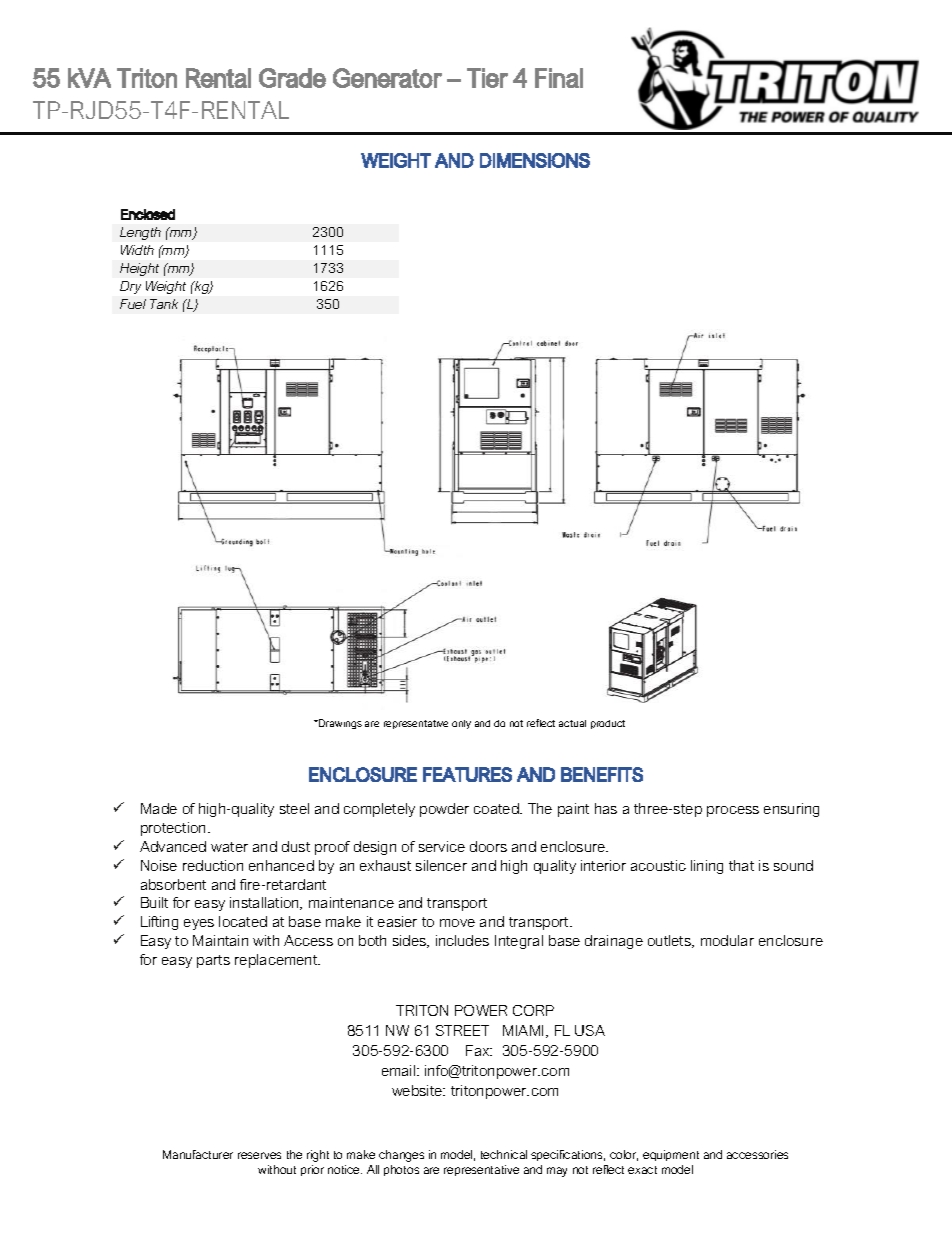 The image size is (952, 1233). I want to click on Tier, so click(487, 78).
